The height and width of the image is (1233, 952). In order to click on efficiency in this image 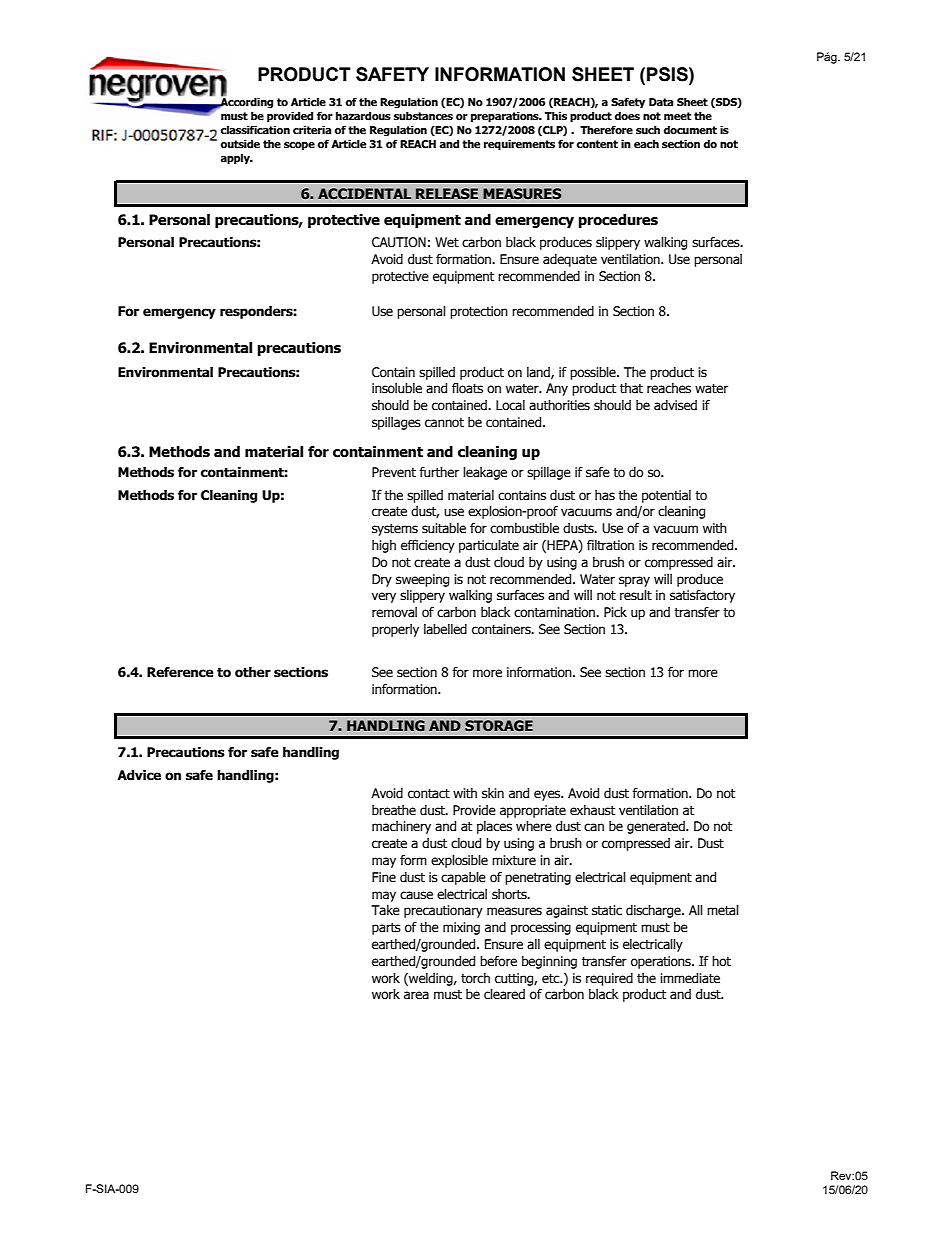, I will do `click(428, 546)`.
